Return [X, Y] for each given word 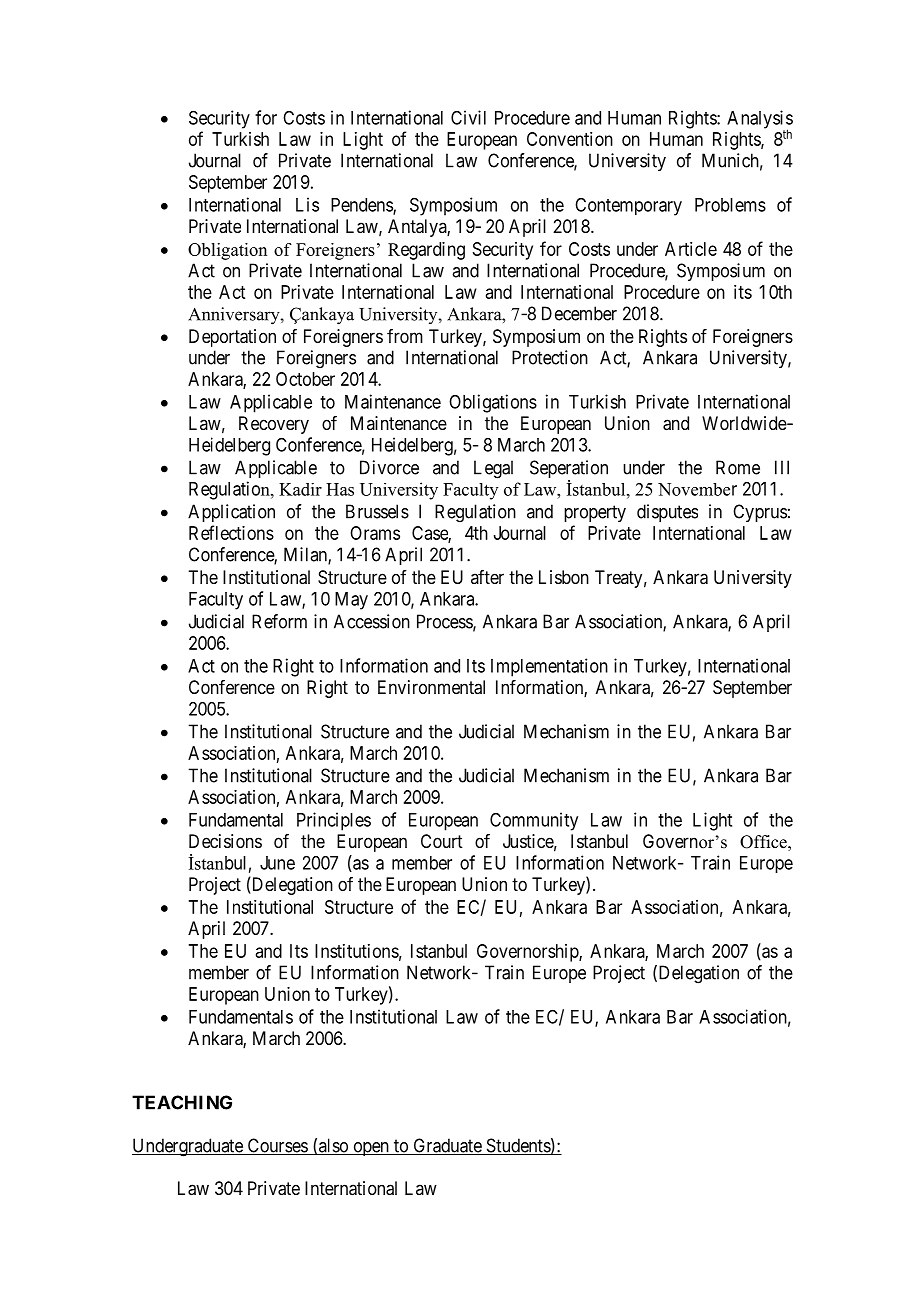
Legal [493, 469]
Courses [277, 1146]
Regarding [426, 251]
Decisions [225, 841]
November [697, 489]
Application [231, 513]
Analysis [760, 120]
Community [534, 821]
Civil [468, 117]
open [371, 1149]
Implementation [549, 667]
